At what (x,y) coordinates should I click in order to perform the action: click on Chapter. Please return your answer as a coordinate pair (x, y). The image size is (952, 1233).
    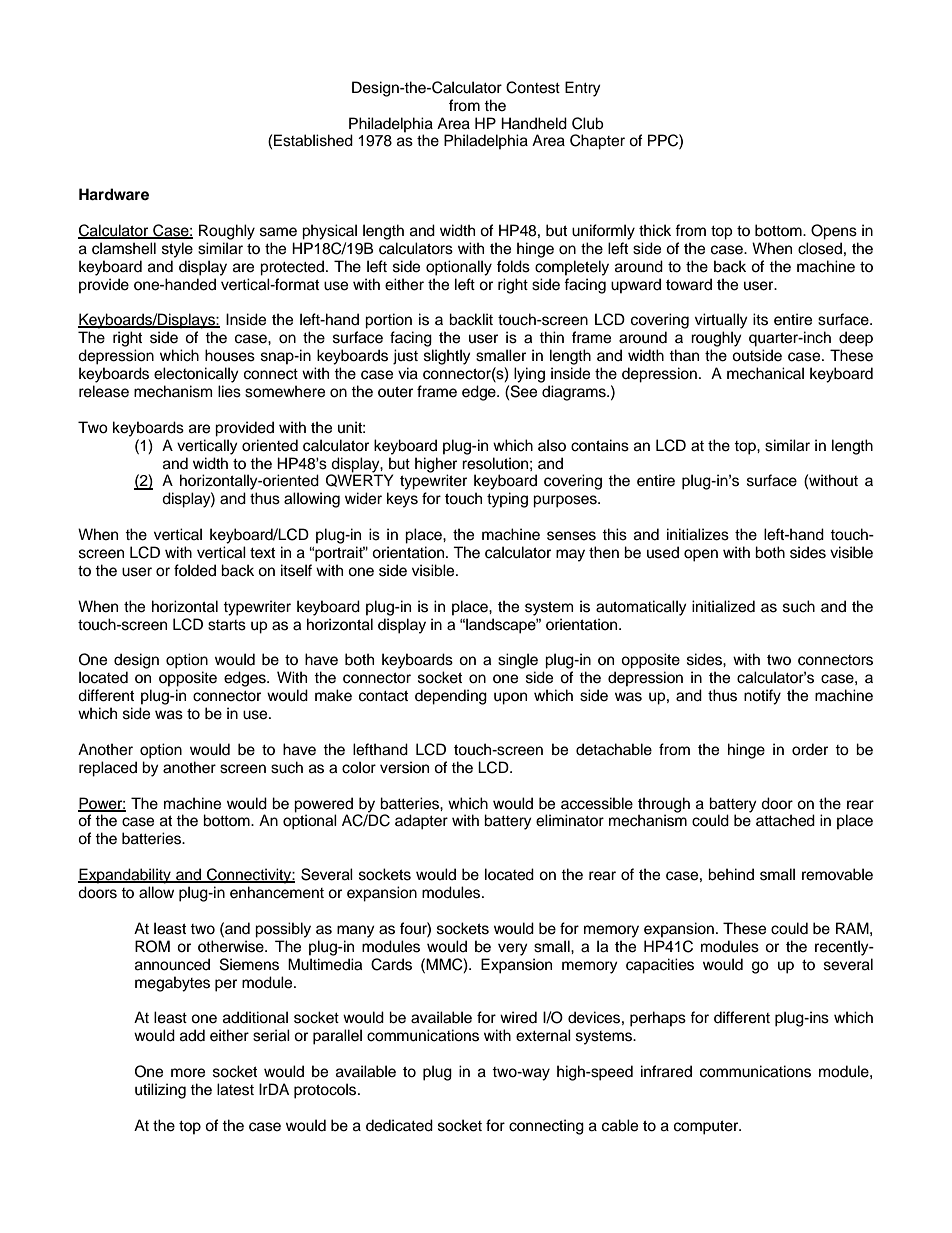
    Looking at the image, I should click on (597, 142).
